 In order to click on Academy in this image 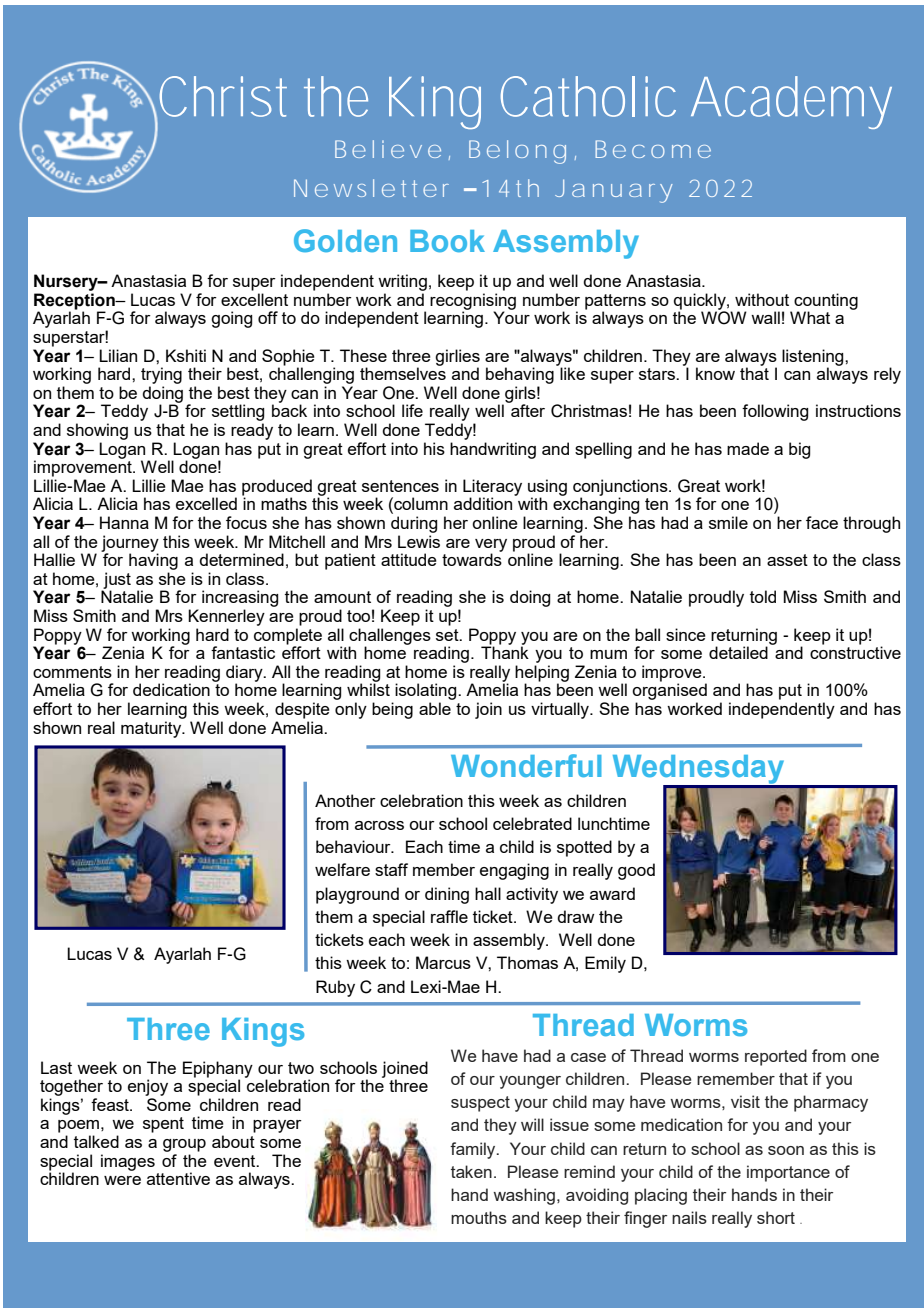, I will do `click(791, 102)`.
